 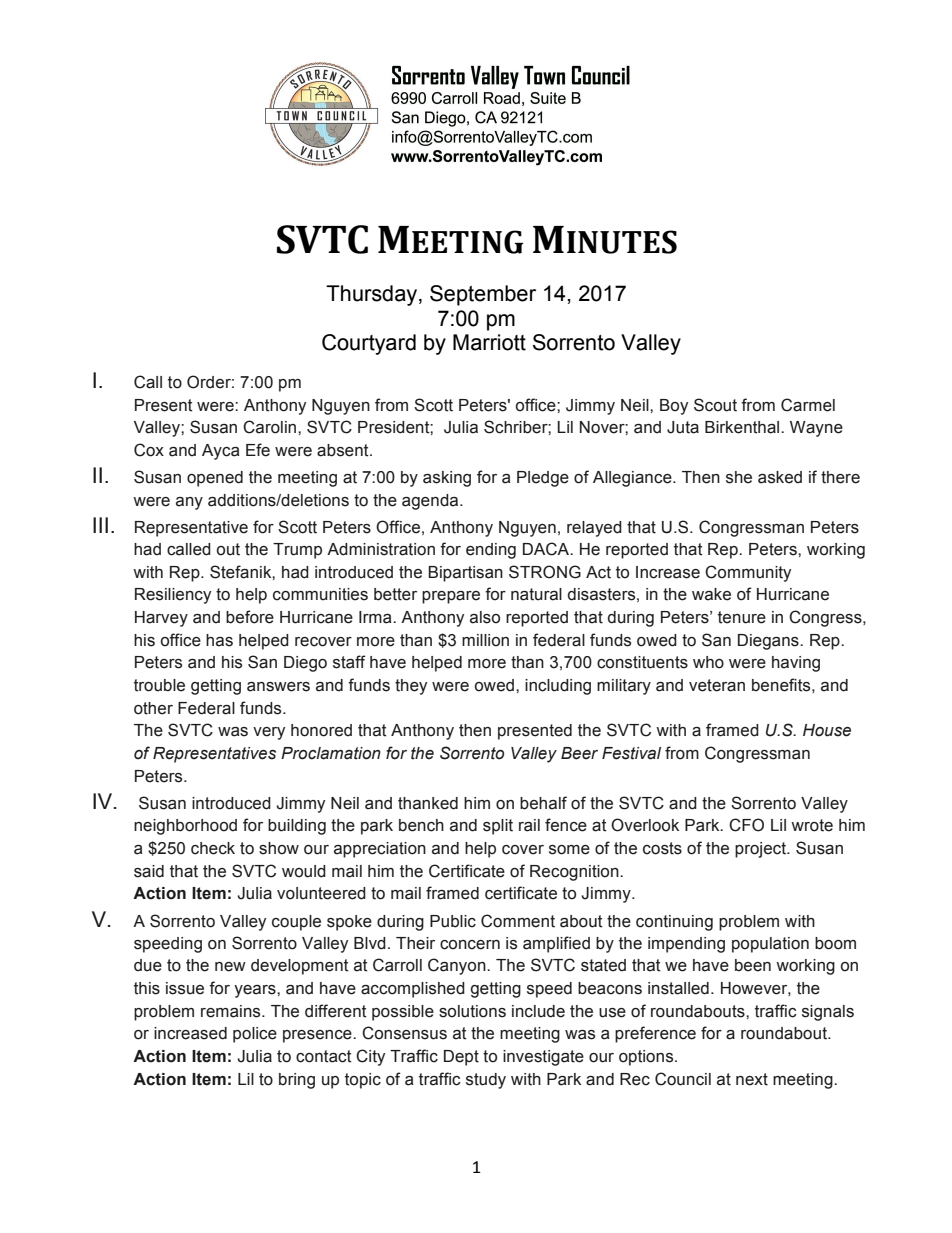 What do you see at coordinates (369, 344) in the screenshot?
I see `Courtyard` at bounding box center [369, 344].
